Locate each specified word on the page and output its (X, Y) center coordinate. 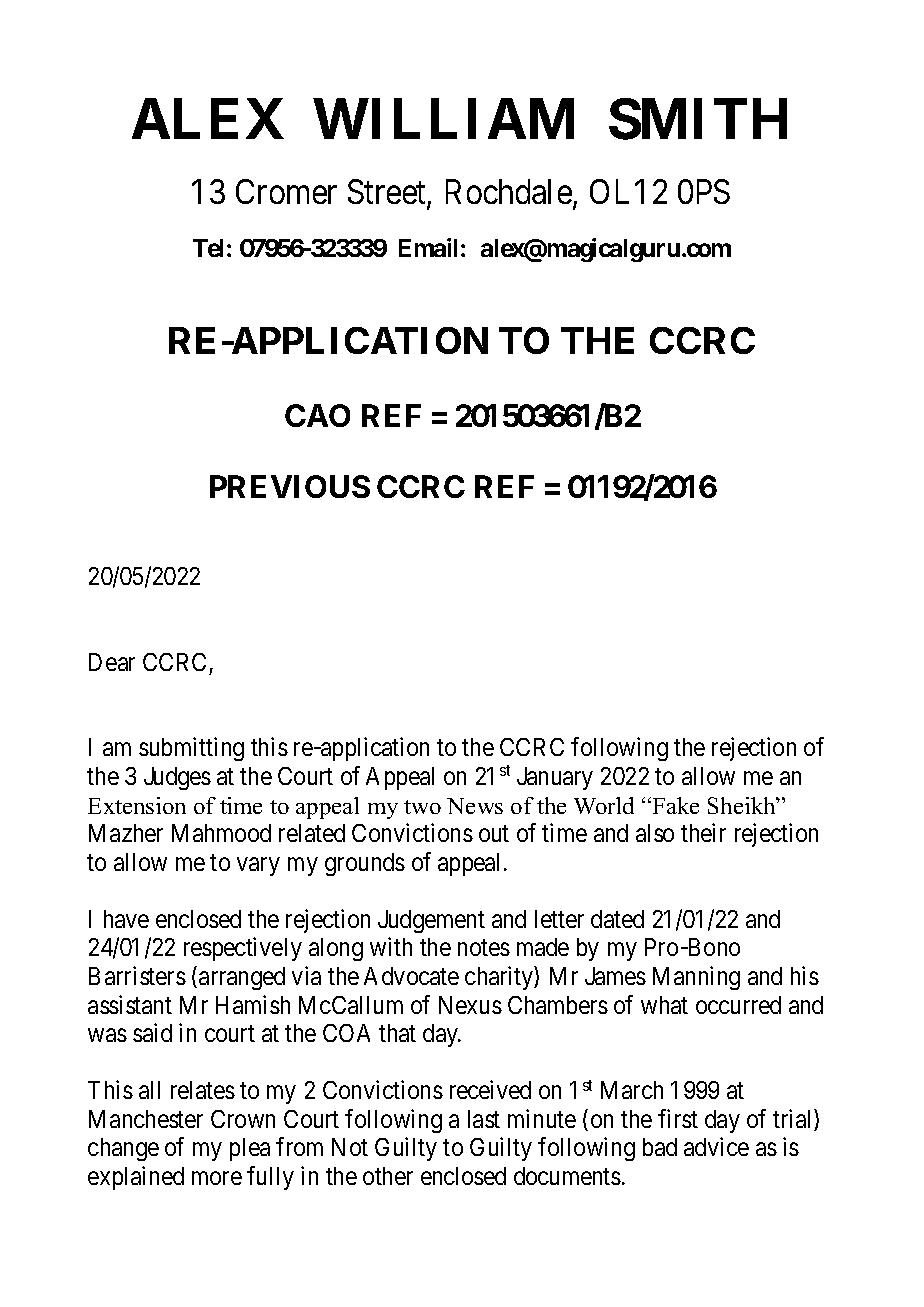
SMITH (698, 119)
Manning (696, 978)
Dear (112, 662)
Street (388, 193)
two (422, 807)
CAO (317, 415)
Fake (674, 805)
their (703, 832)
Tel (208, 248)
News (475, 806)
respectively (243, 949)
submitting (191, 749)
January (555, 778)
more (217, 1178)
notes (484, 948)
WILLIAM (444, 119)
